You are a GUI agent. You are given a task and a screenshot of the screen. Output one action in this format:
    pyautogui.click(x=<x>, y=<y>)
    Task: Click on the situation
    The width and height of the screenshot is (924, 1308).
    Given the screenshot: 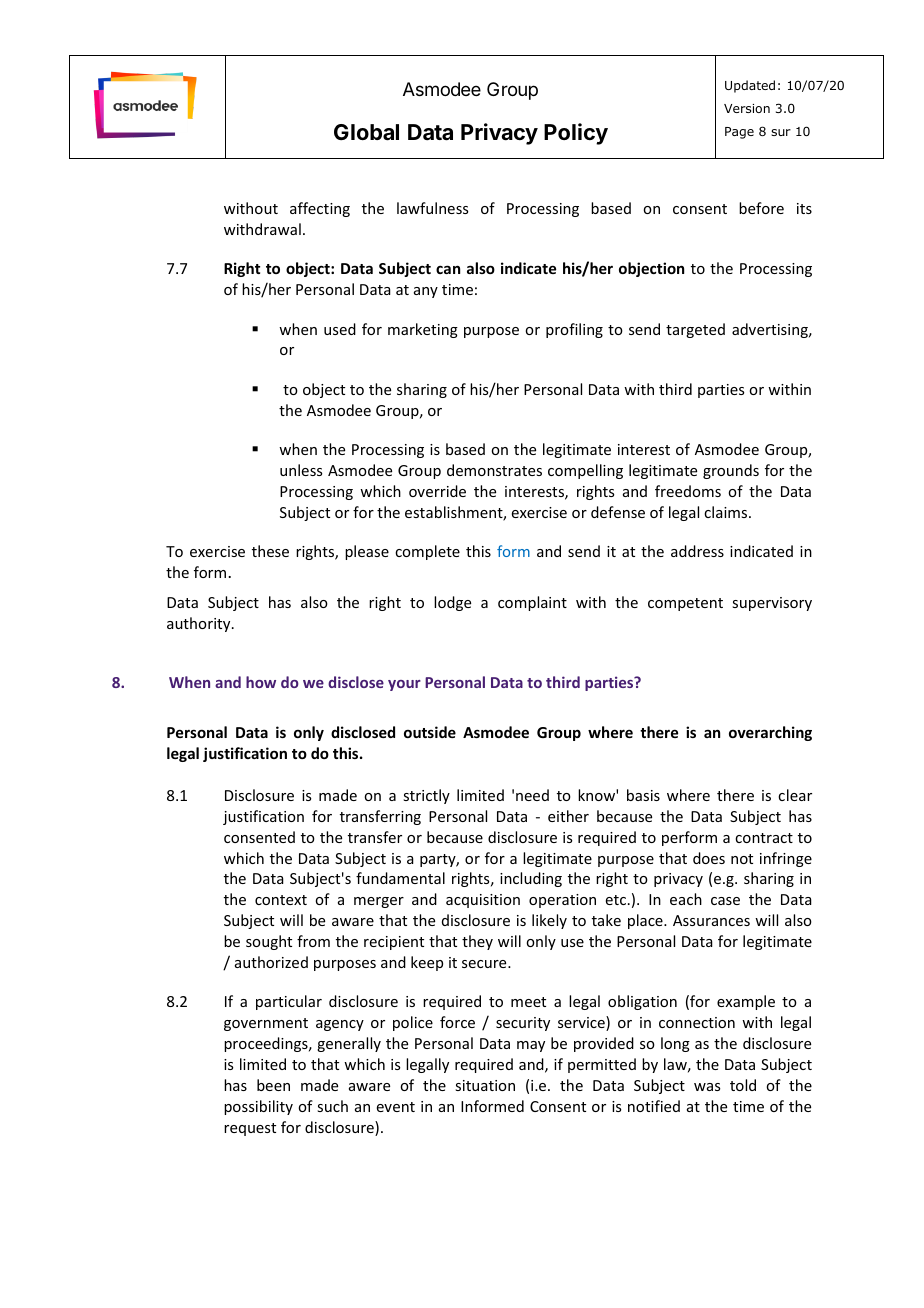 What is the action you would take?
    pyautogui.click(x=485, y=1085)
